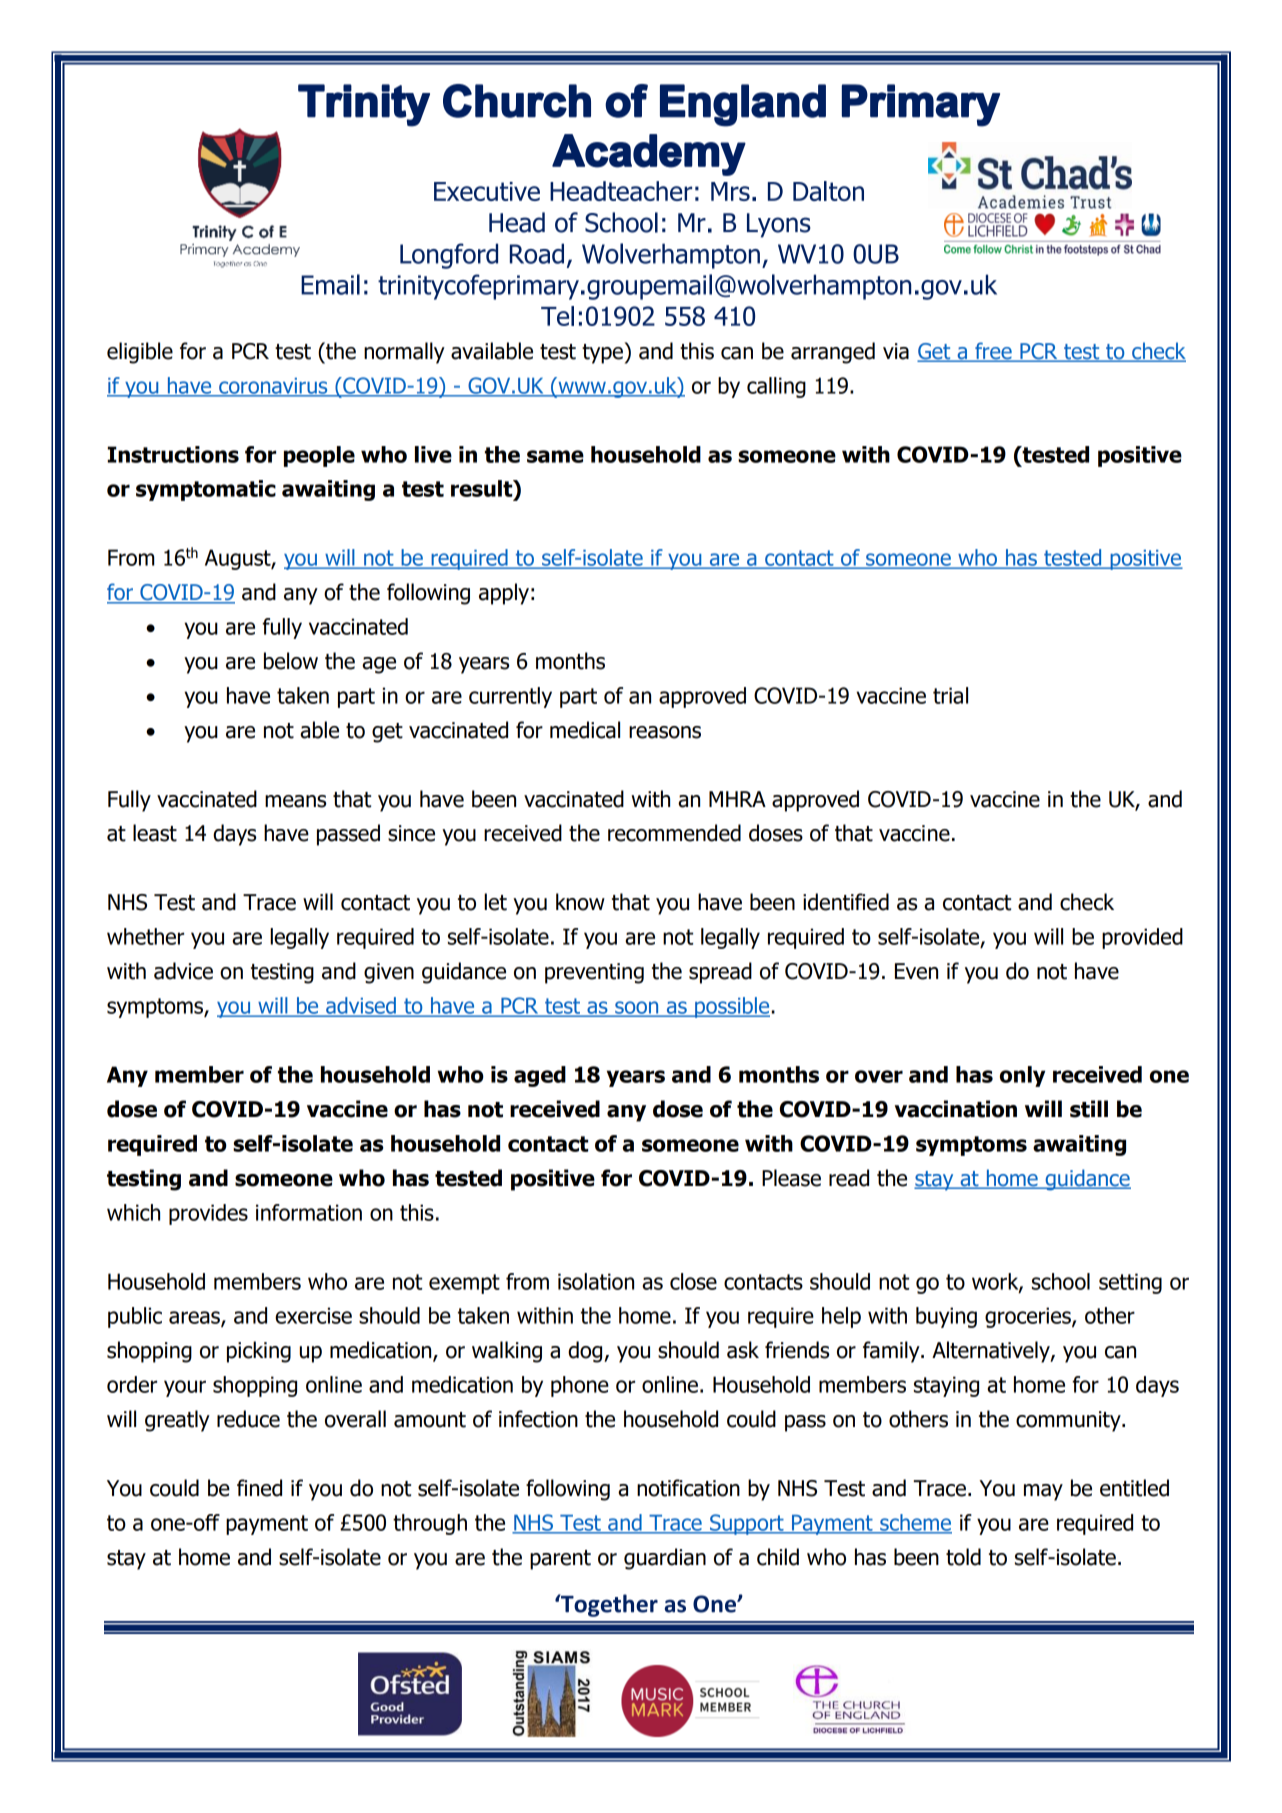  Describe the element at coordinates (963, 1557) in the image. I see `told` at that location.
